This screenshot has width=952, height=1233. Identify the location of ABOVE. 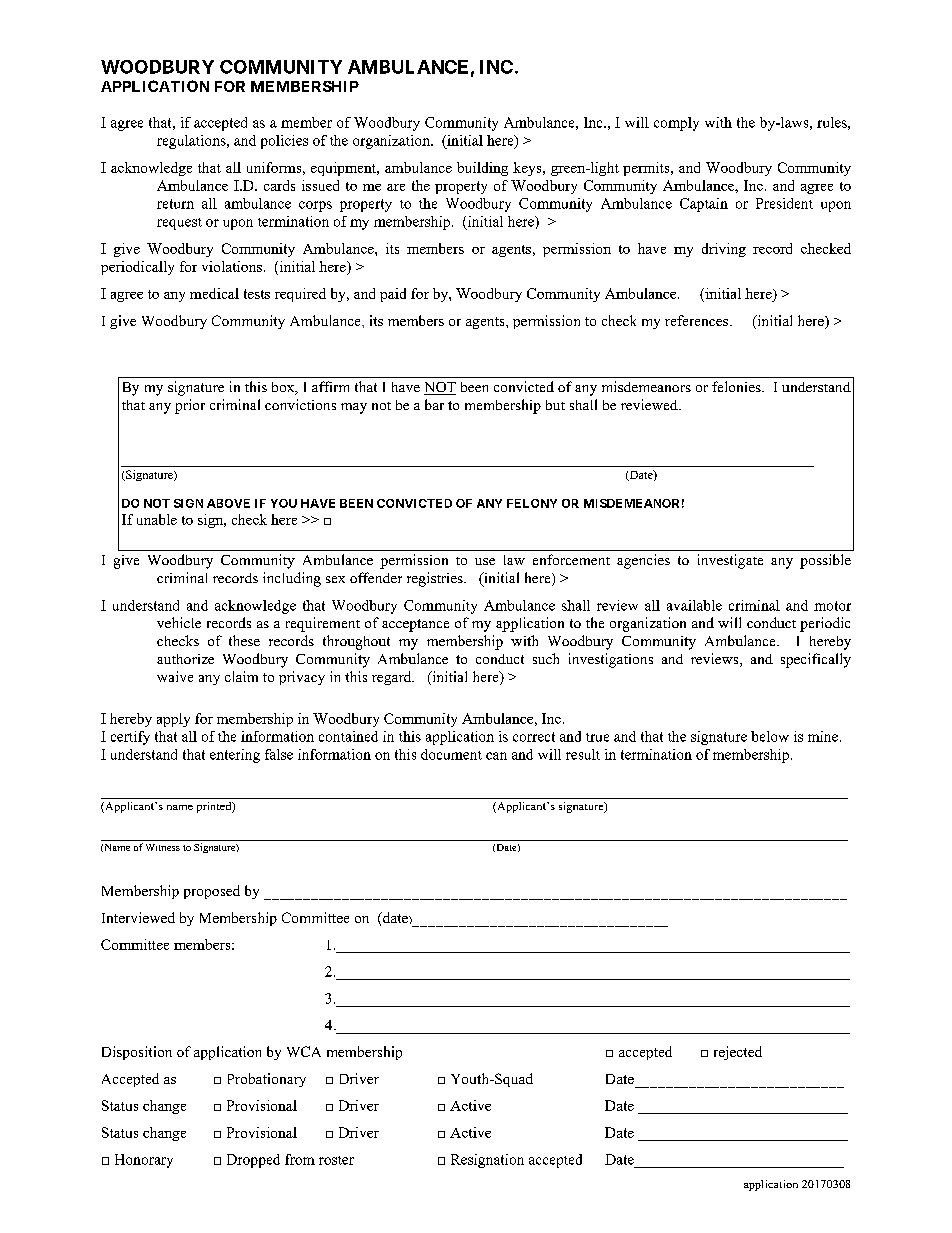
(228, 503).
